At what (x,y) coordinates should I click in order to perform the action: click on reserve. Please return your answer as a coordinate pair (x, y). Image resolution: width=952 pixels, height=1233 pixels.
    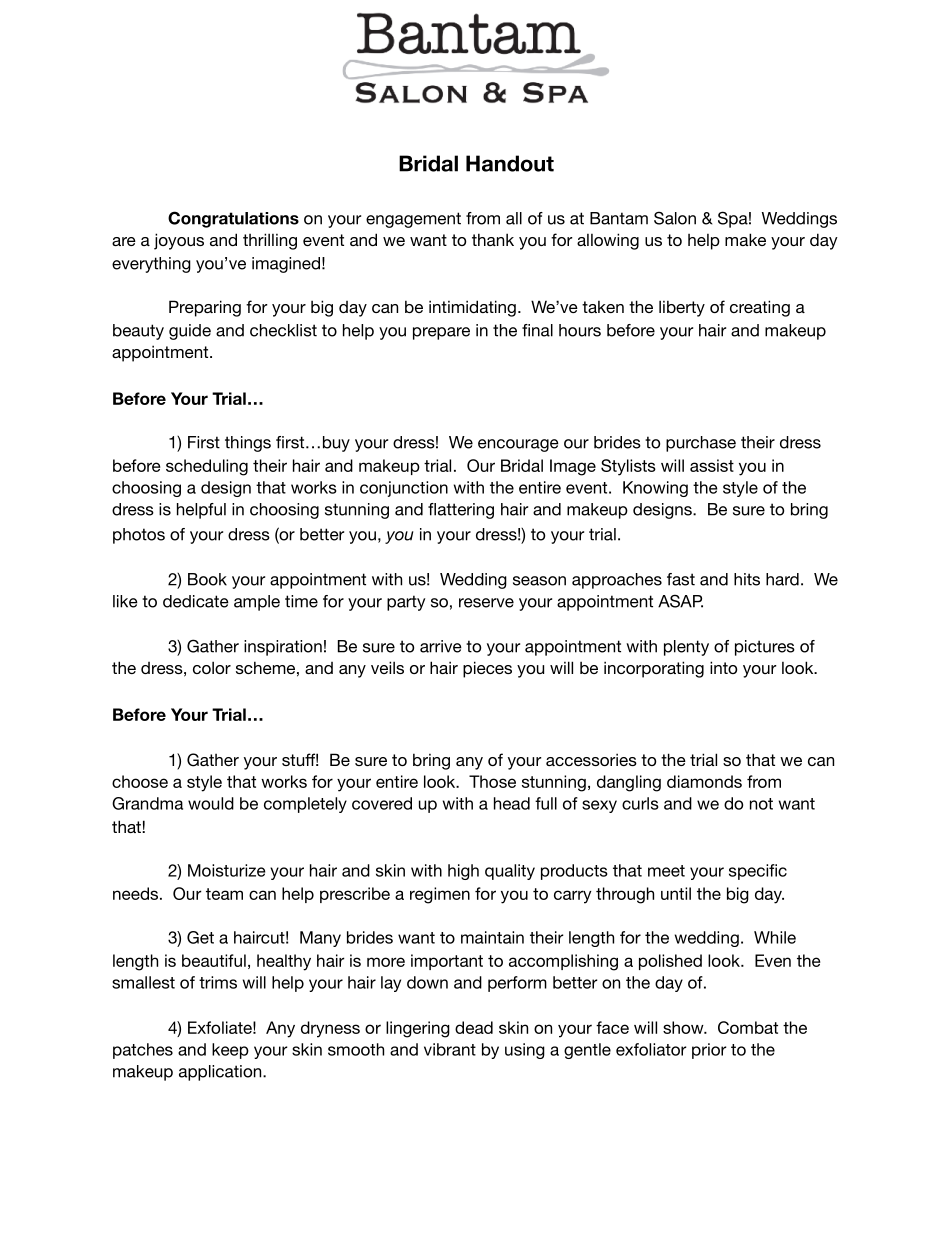
    Looking at the image, I should click on (486, 603).
